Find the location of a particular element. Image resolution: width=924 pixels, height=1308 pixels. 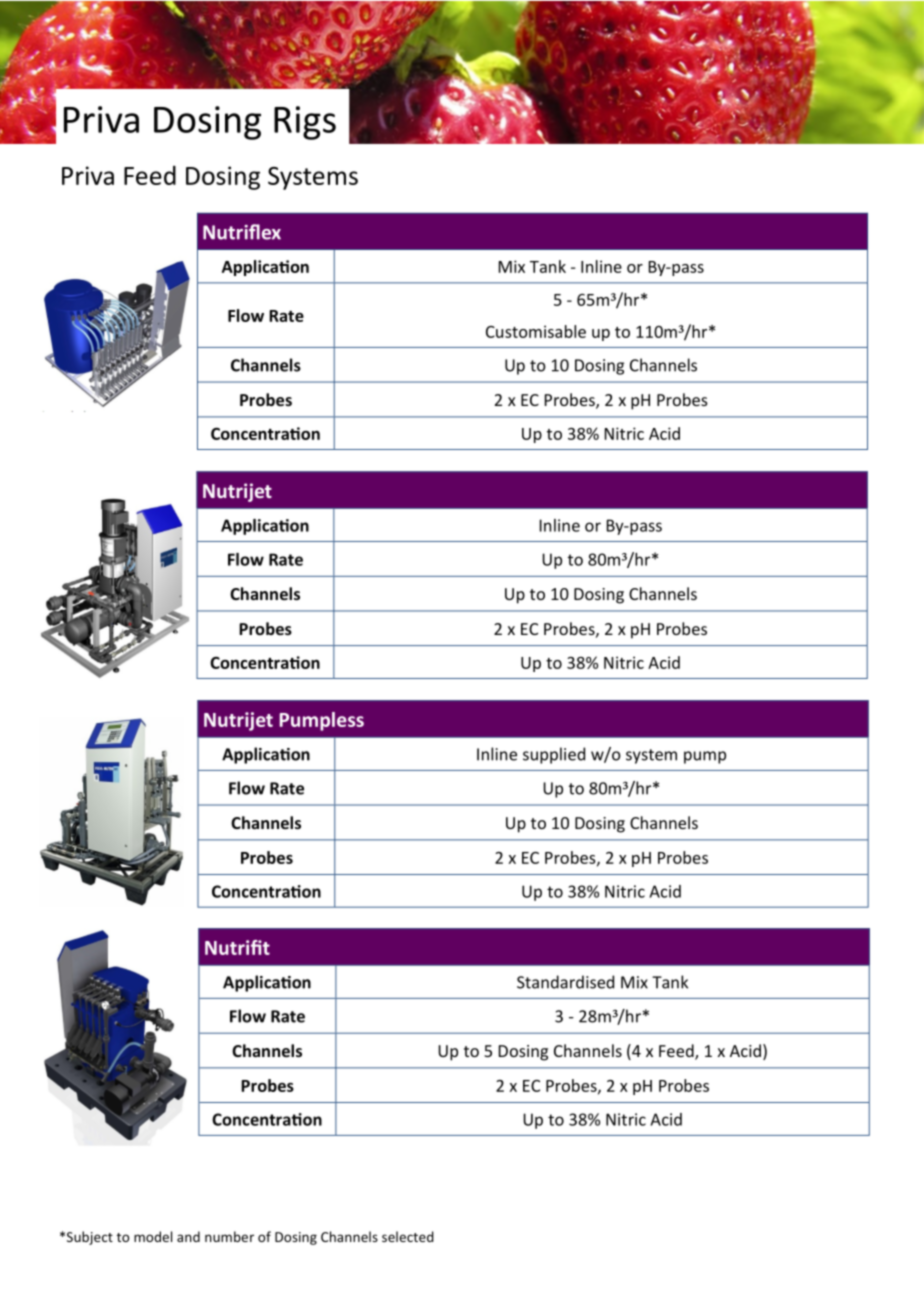

number is located at coordinates (229, 1236).
